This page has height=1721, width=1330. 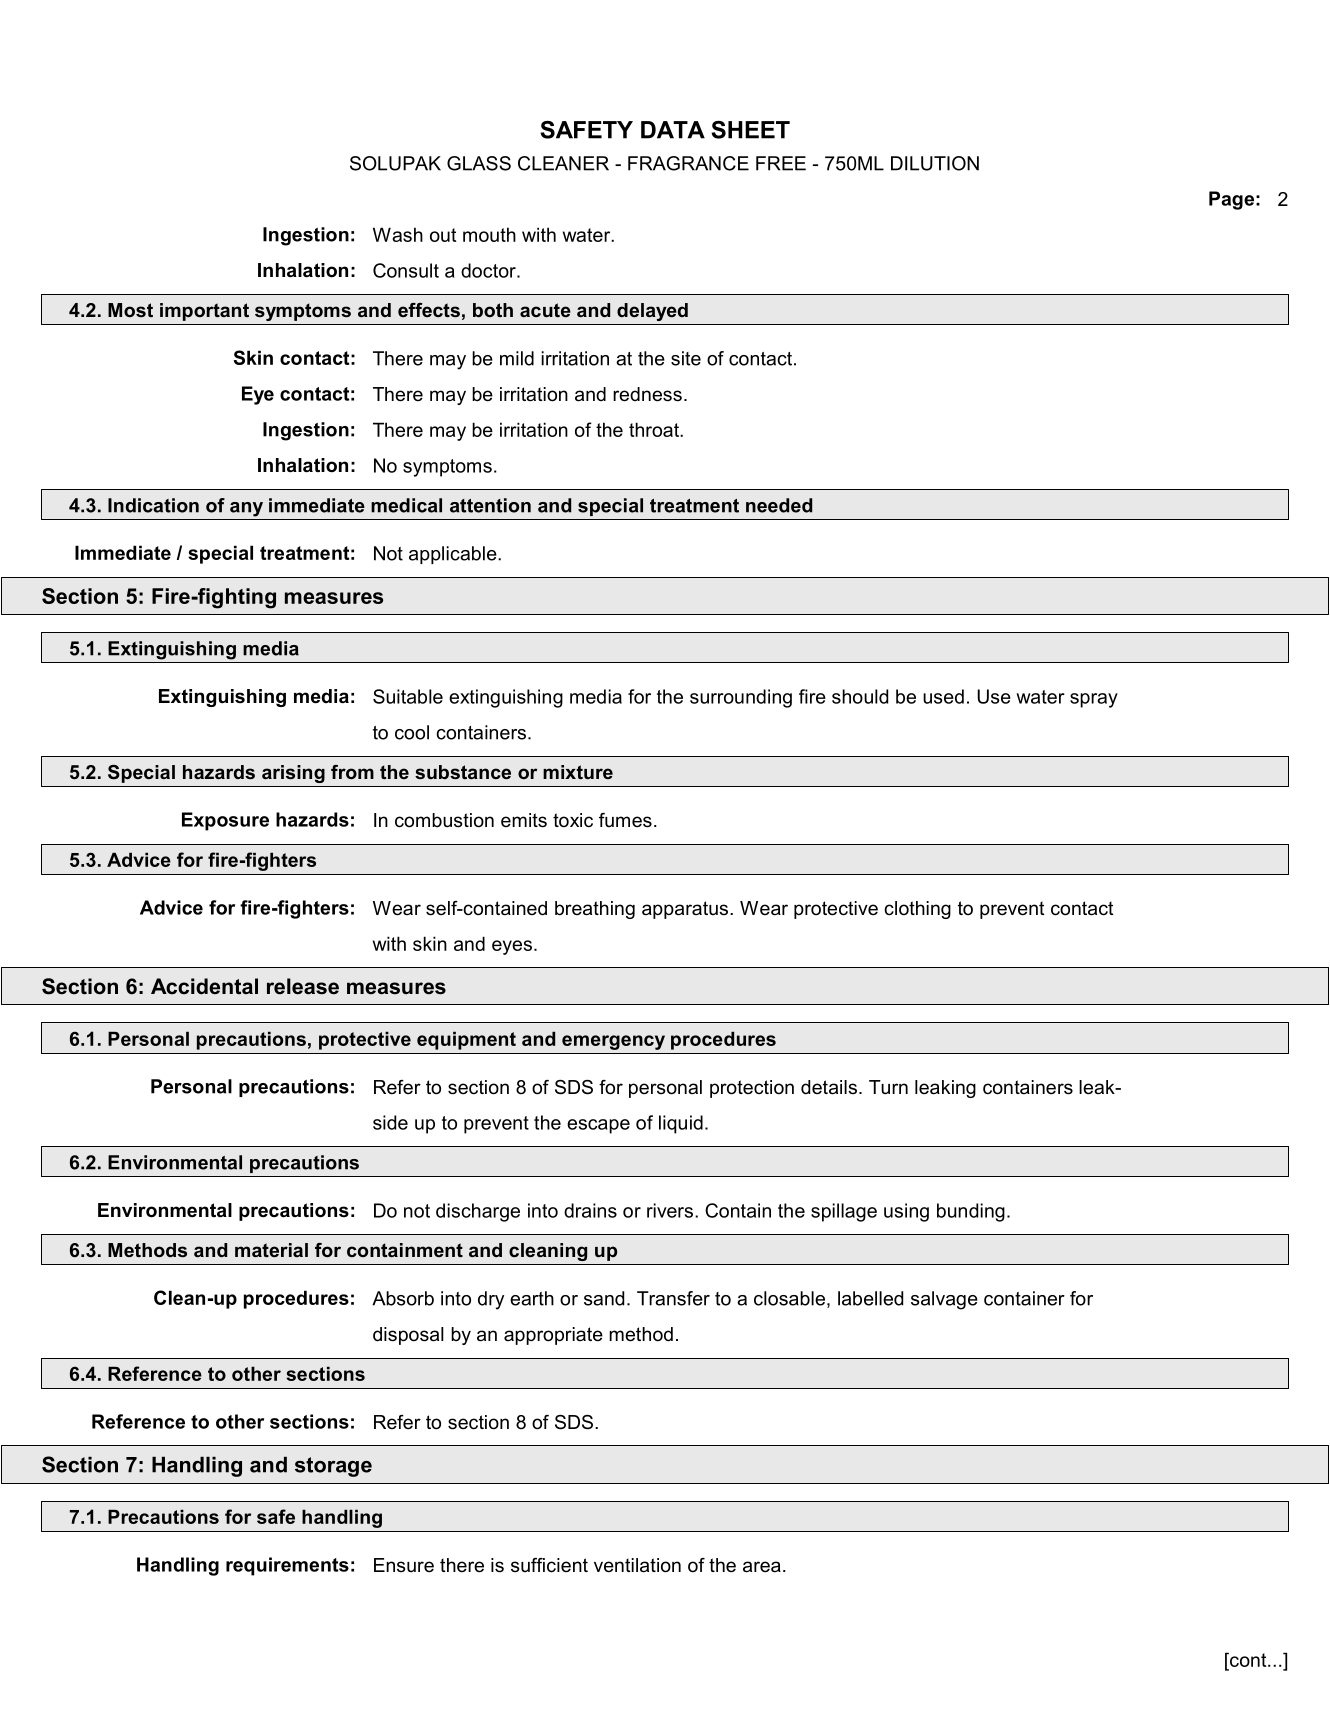 What do you see at coordinates (225, 821) in the page?
I see `Exposure` at bounding box center [225, 821].
